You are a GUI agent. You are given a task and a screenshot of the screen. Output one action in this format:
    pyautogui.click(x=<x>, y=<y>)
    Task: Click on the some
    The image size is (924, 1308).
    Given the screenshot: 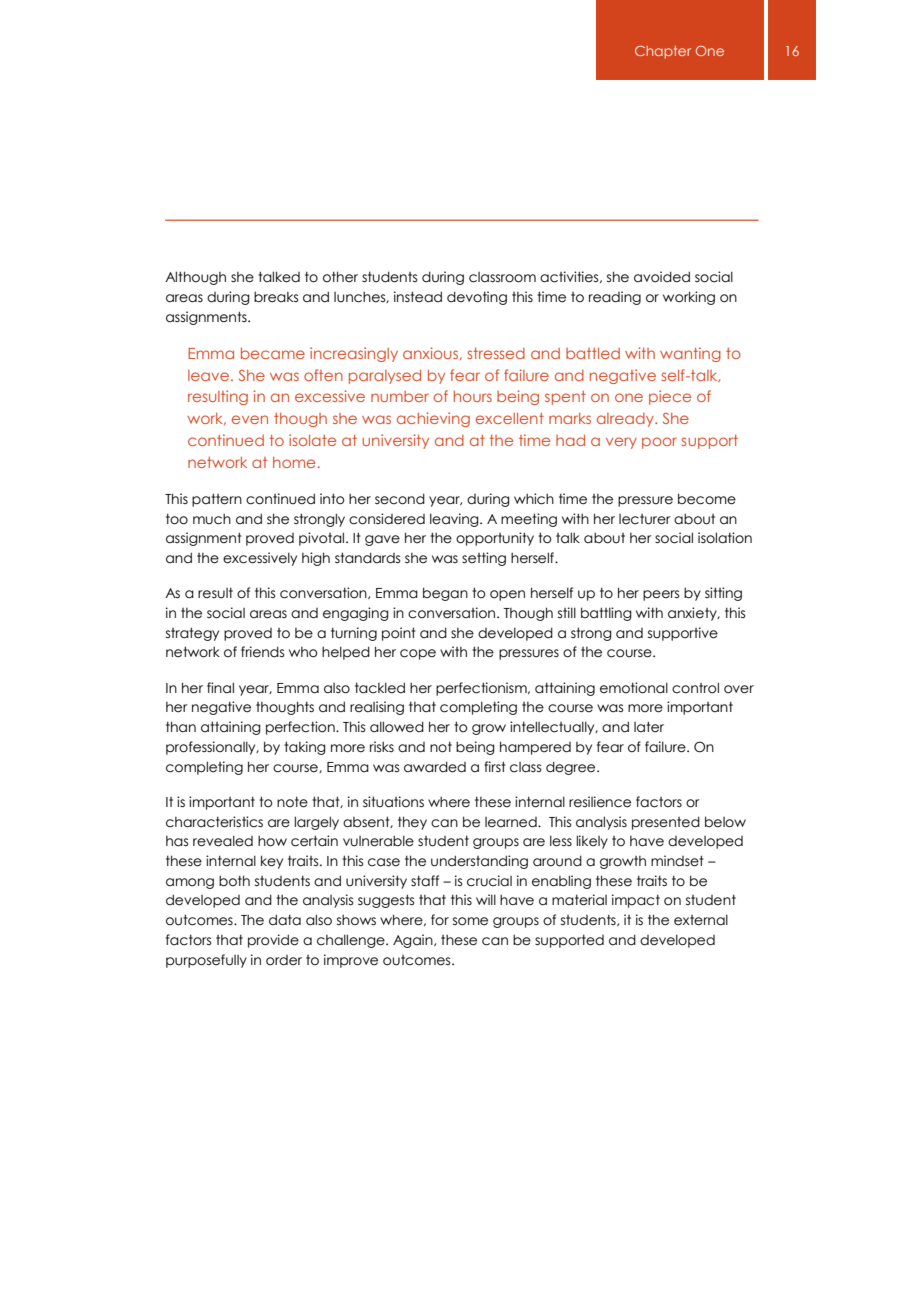 What is the action you would take?
    pyautogui.click(x=470, y=921)
